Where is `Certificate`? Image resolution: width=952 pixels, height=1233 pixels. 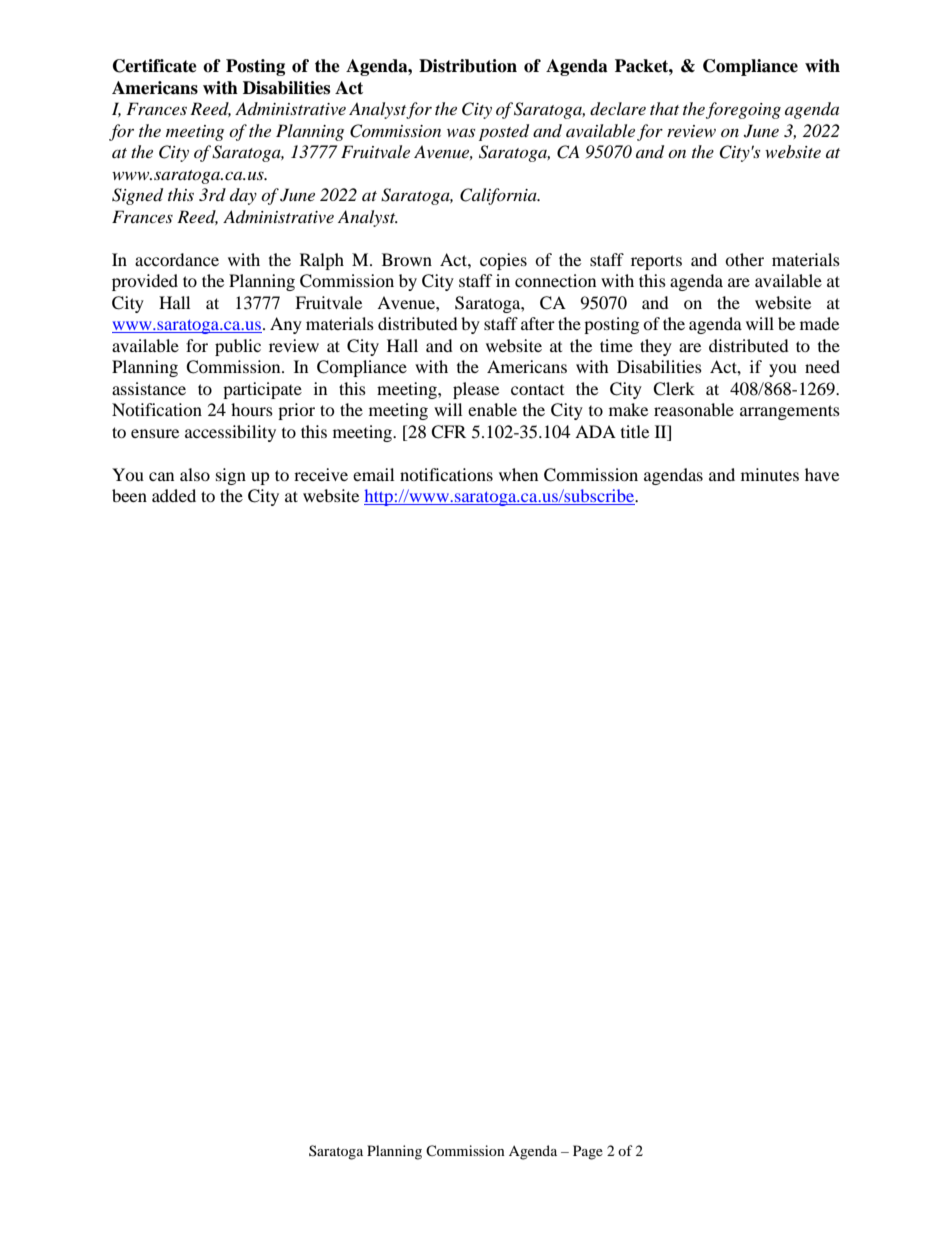 Certificate is located at coordinates (155, 66).
